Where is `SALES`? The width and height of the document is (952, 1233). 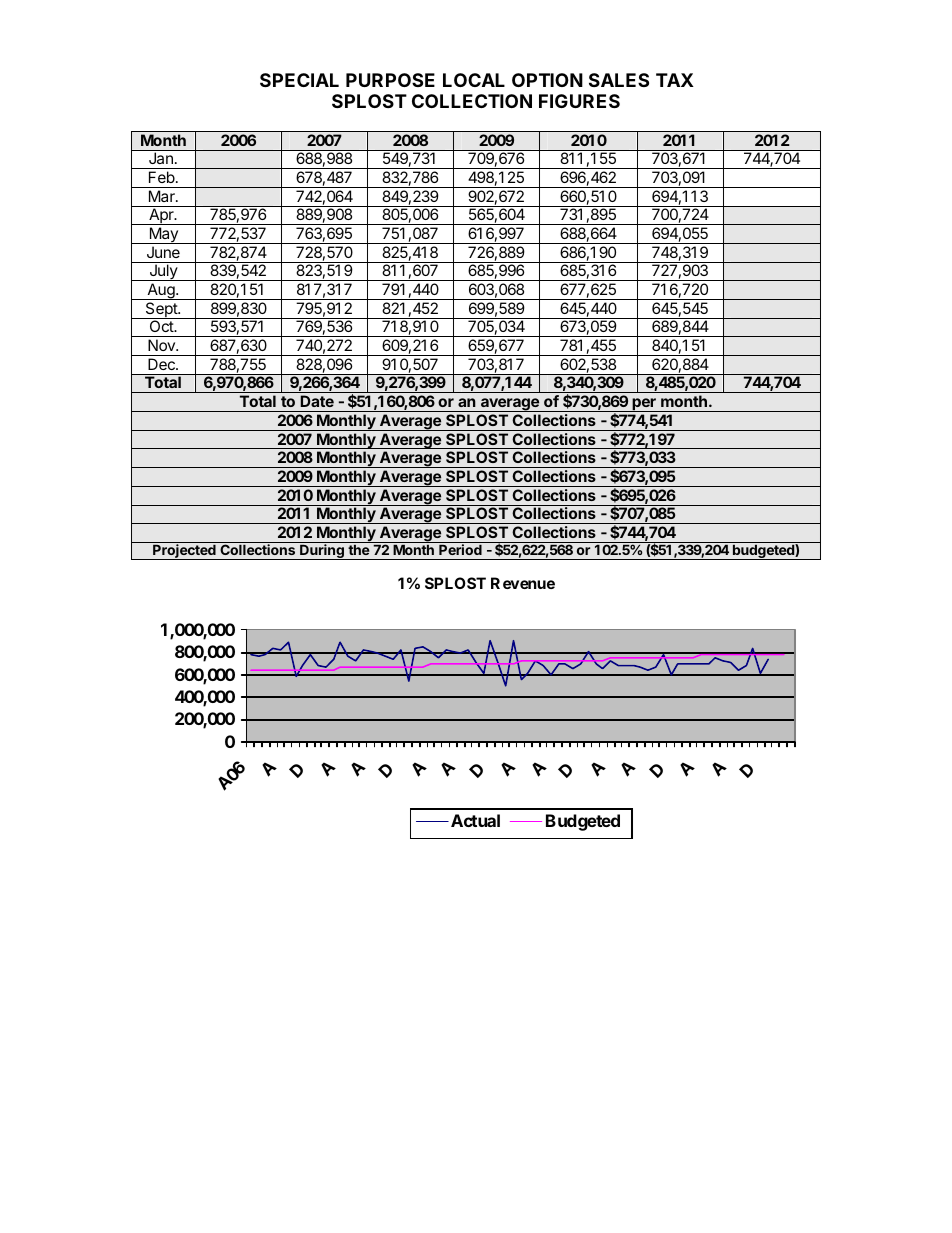
SALES is located at coordinates (619, 80).
